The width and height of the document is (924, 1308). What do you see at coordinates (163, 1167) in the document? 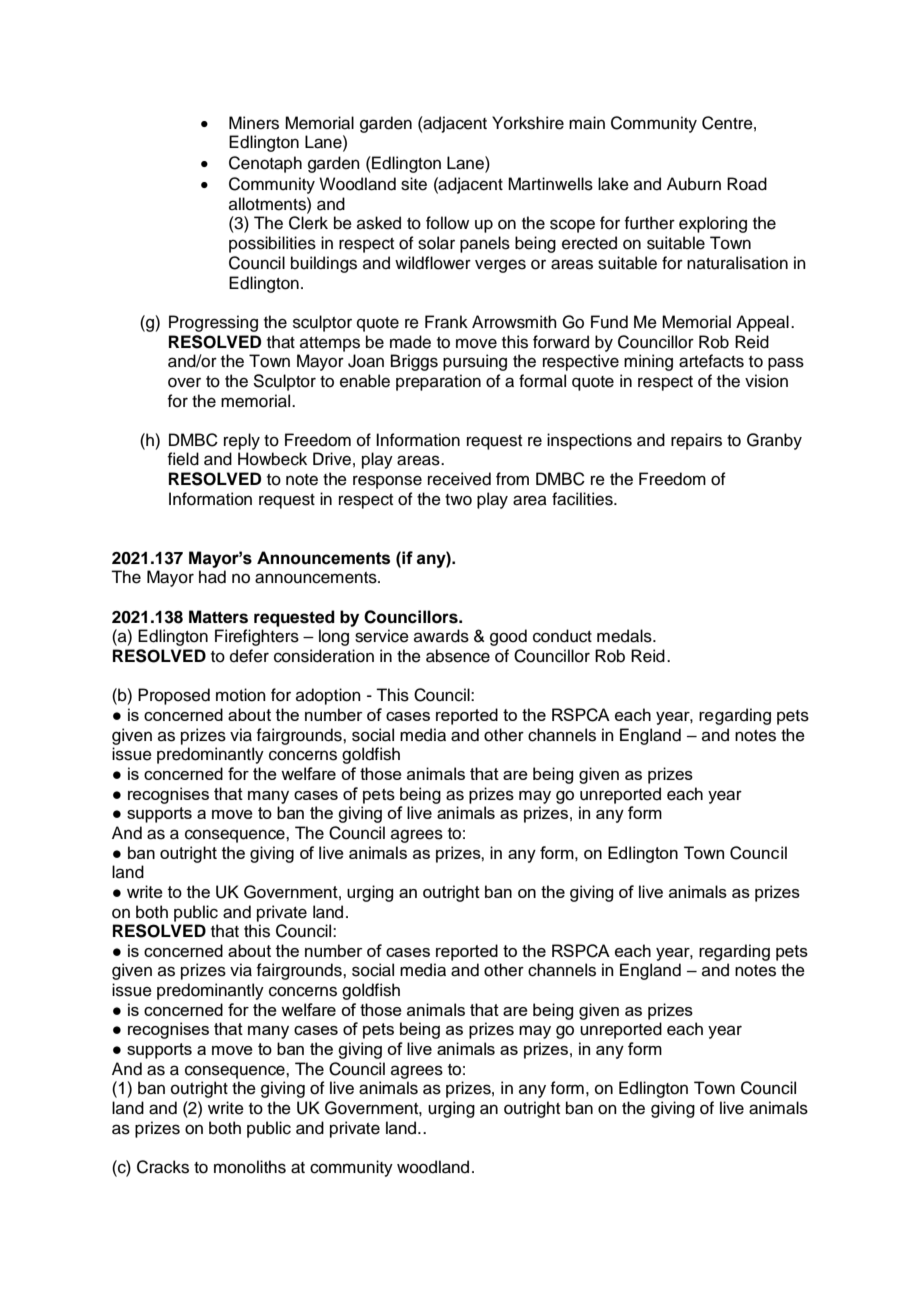
I see `Cracks` at bounding box center [163, 1167].
